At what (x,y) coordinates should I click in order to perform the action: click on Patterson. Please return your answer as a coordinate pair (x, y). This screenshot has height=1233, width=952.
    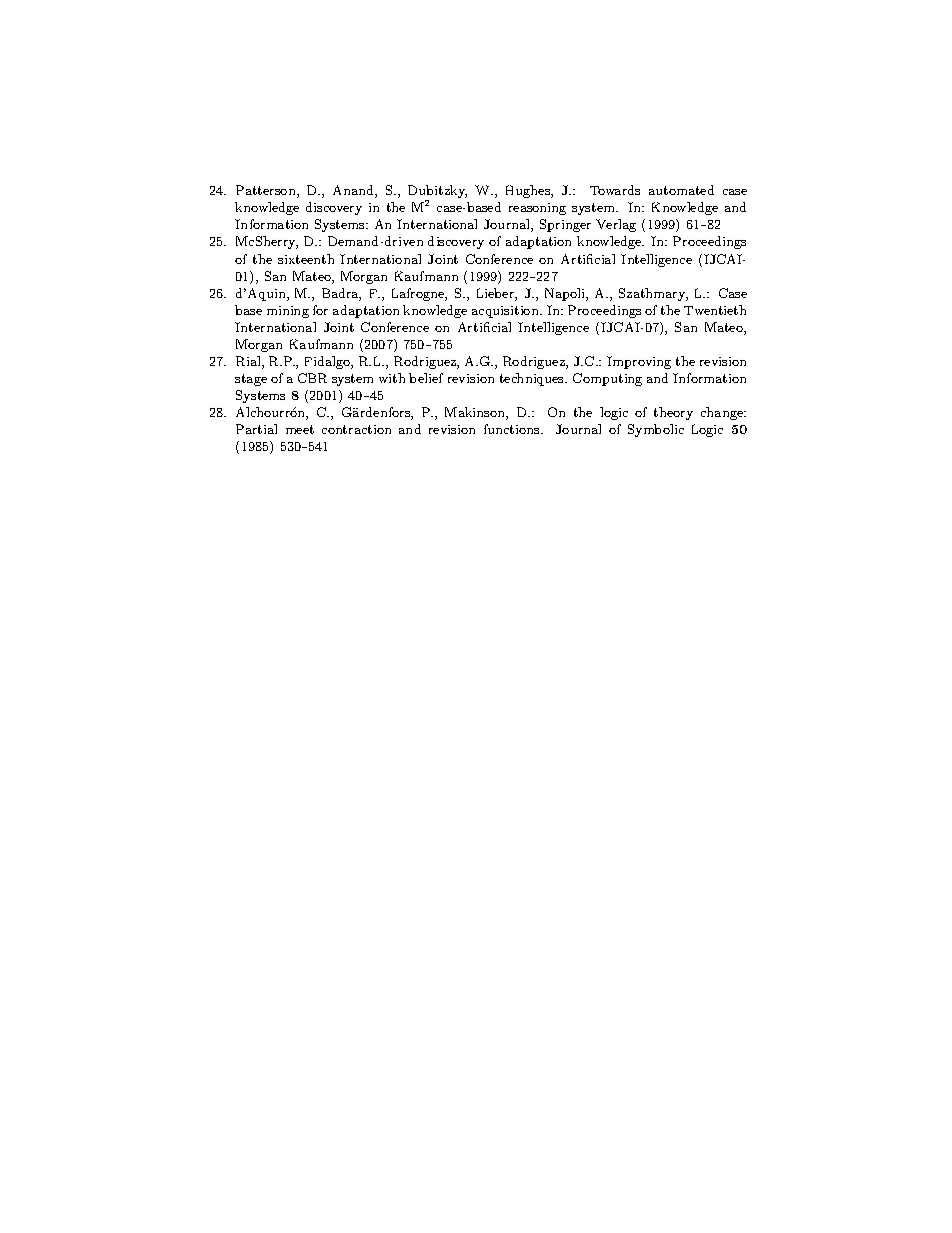
    Looking at the image, I should click on (267, 191).
